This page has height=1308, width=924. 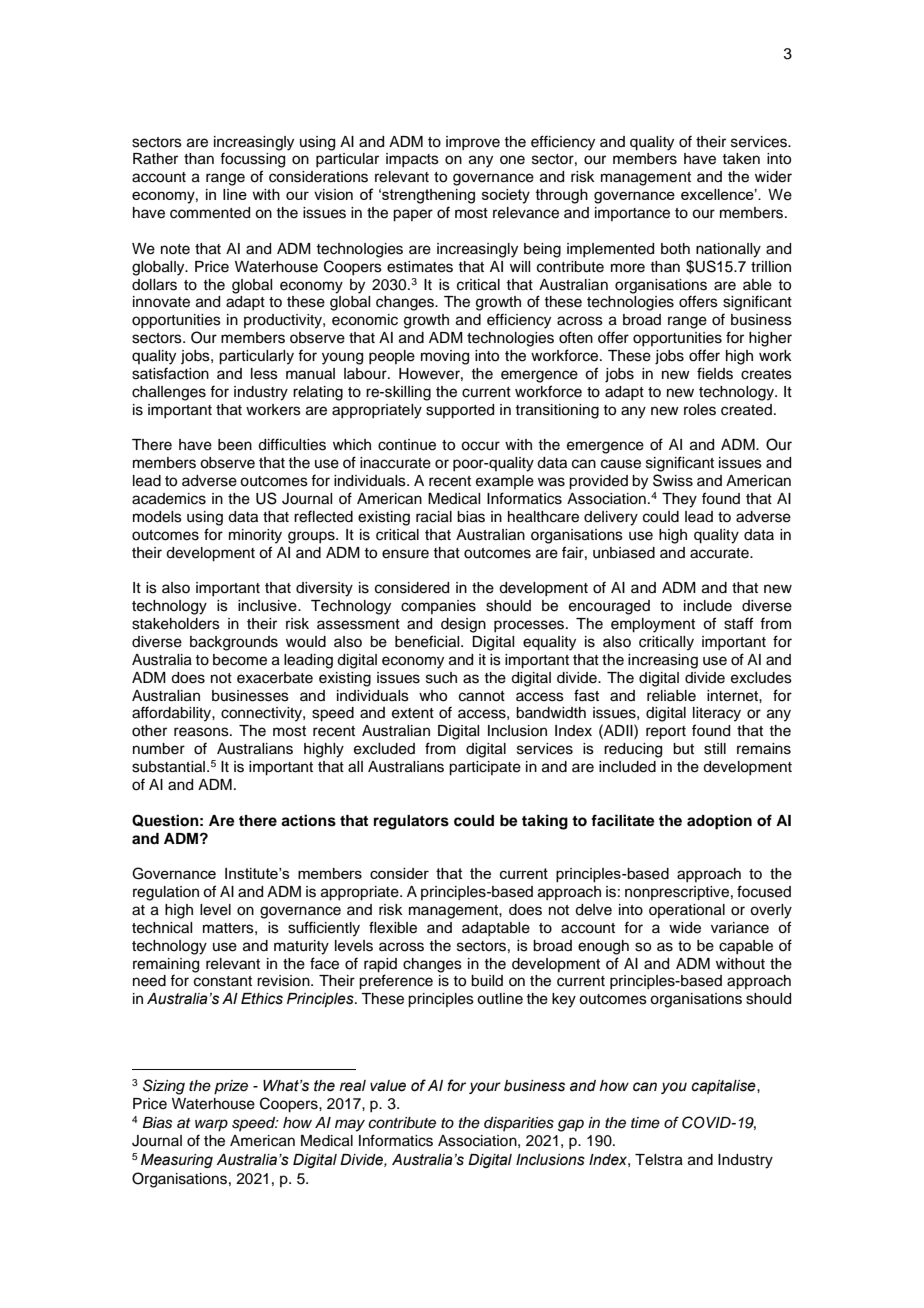 I want to click on time, so click(x=645, y=1122).
